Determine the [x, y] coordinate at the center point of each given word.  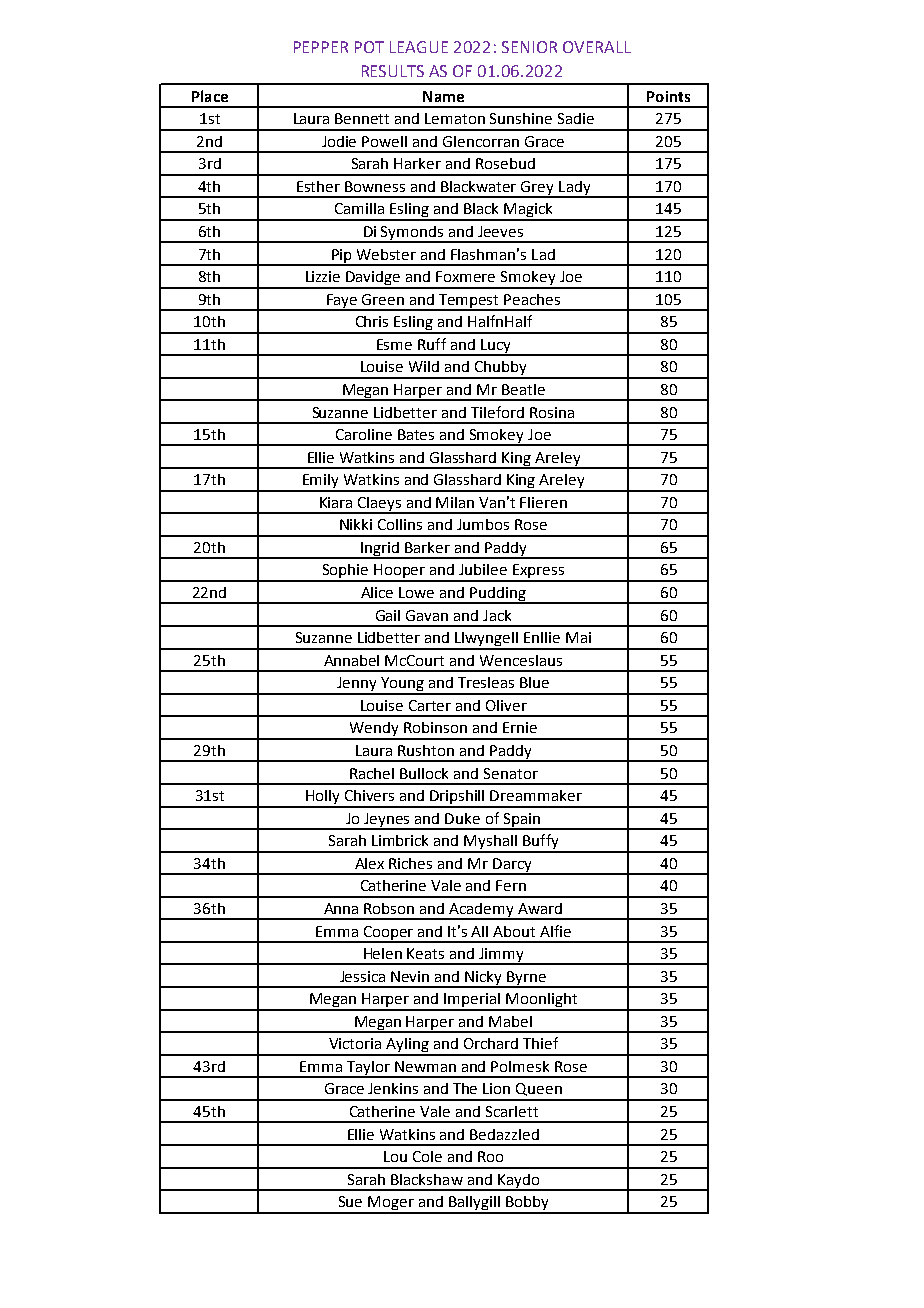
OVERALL [597, 47]
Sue [350, 1201]
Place [210, 96]
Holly [323, 798]
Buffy [541, 843]
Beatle [523, 389]
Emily [321, 482]
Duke [462, 818]
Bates [416, 434]
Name [443, 96]
